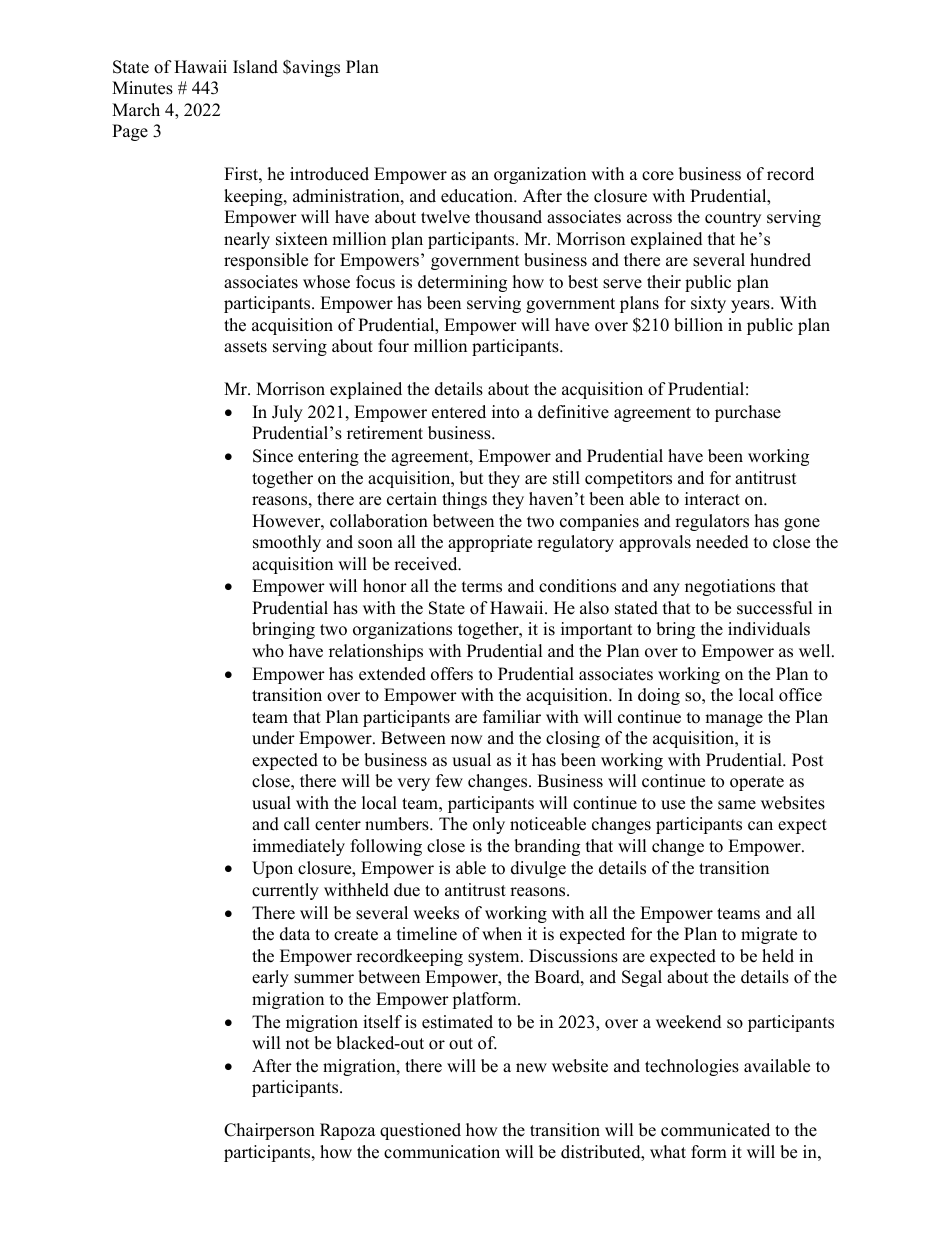 This screenshot has height=1233, width=952. I want to click on communicated, so click(715, 1130).
